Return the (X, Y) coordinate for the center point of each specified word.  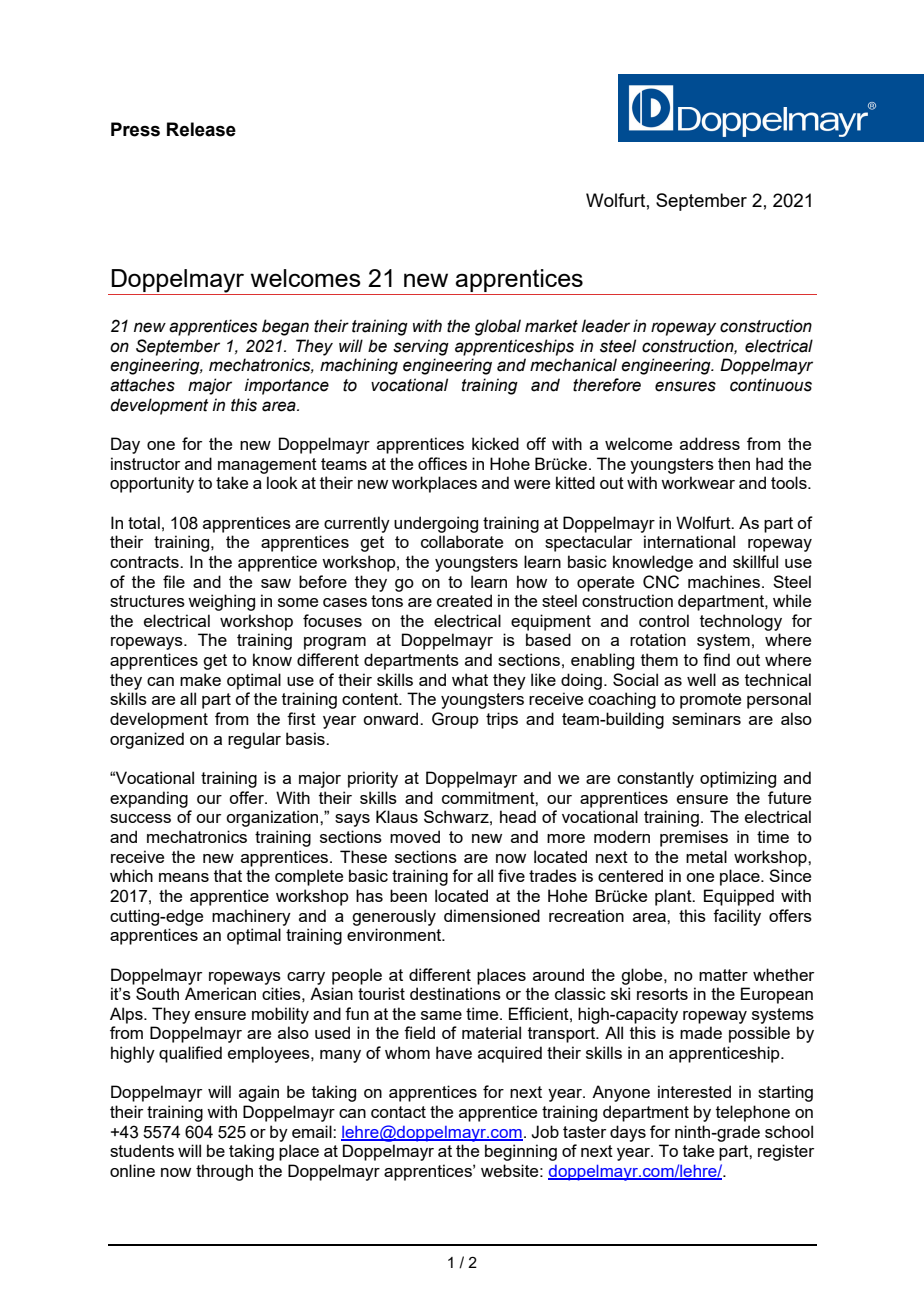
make (200, 679)
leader (605, 326)
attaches (142, 385)
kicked (495, 443)
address (710, 443)
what (470, 679)
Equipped (739, 897)
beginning (521, 1152)
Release (201, 129)
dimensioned (492, 915)
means (184, 877)
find (716, 659)
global (498, 327)
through (224, 1172)
